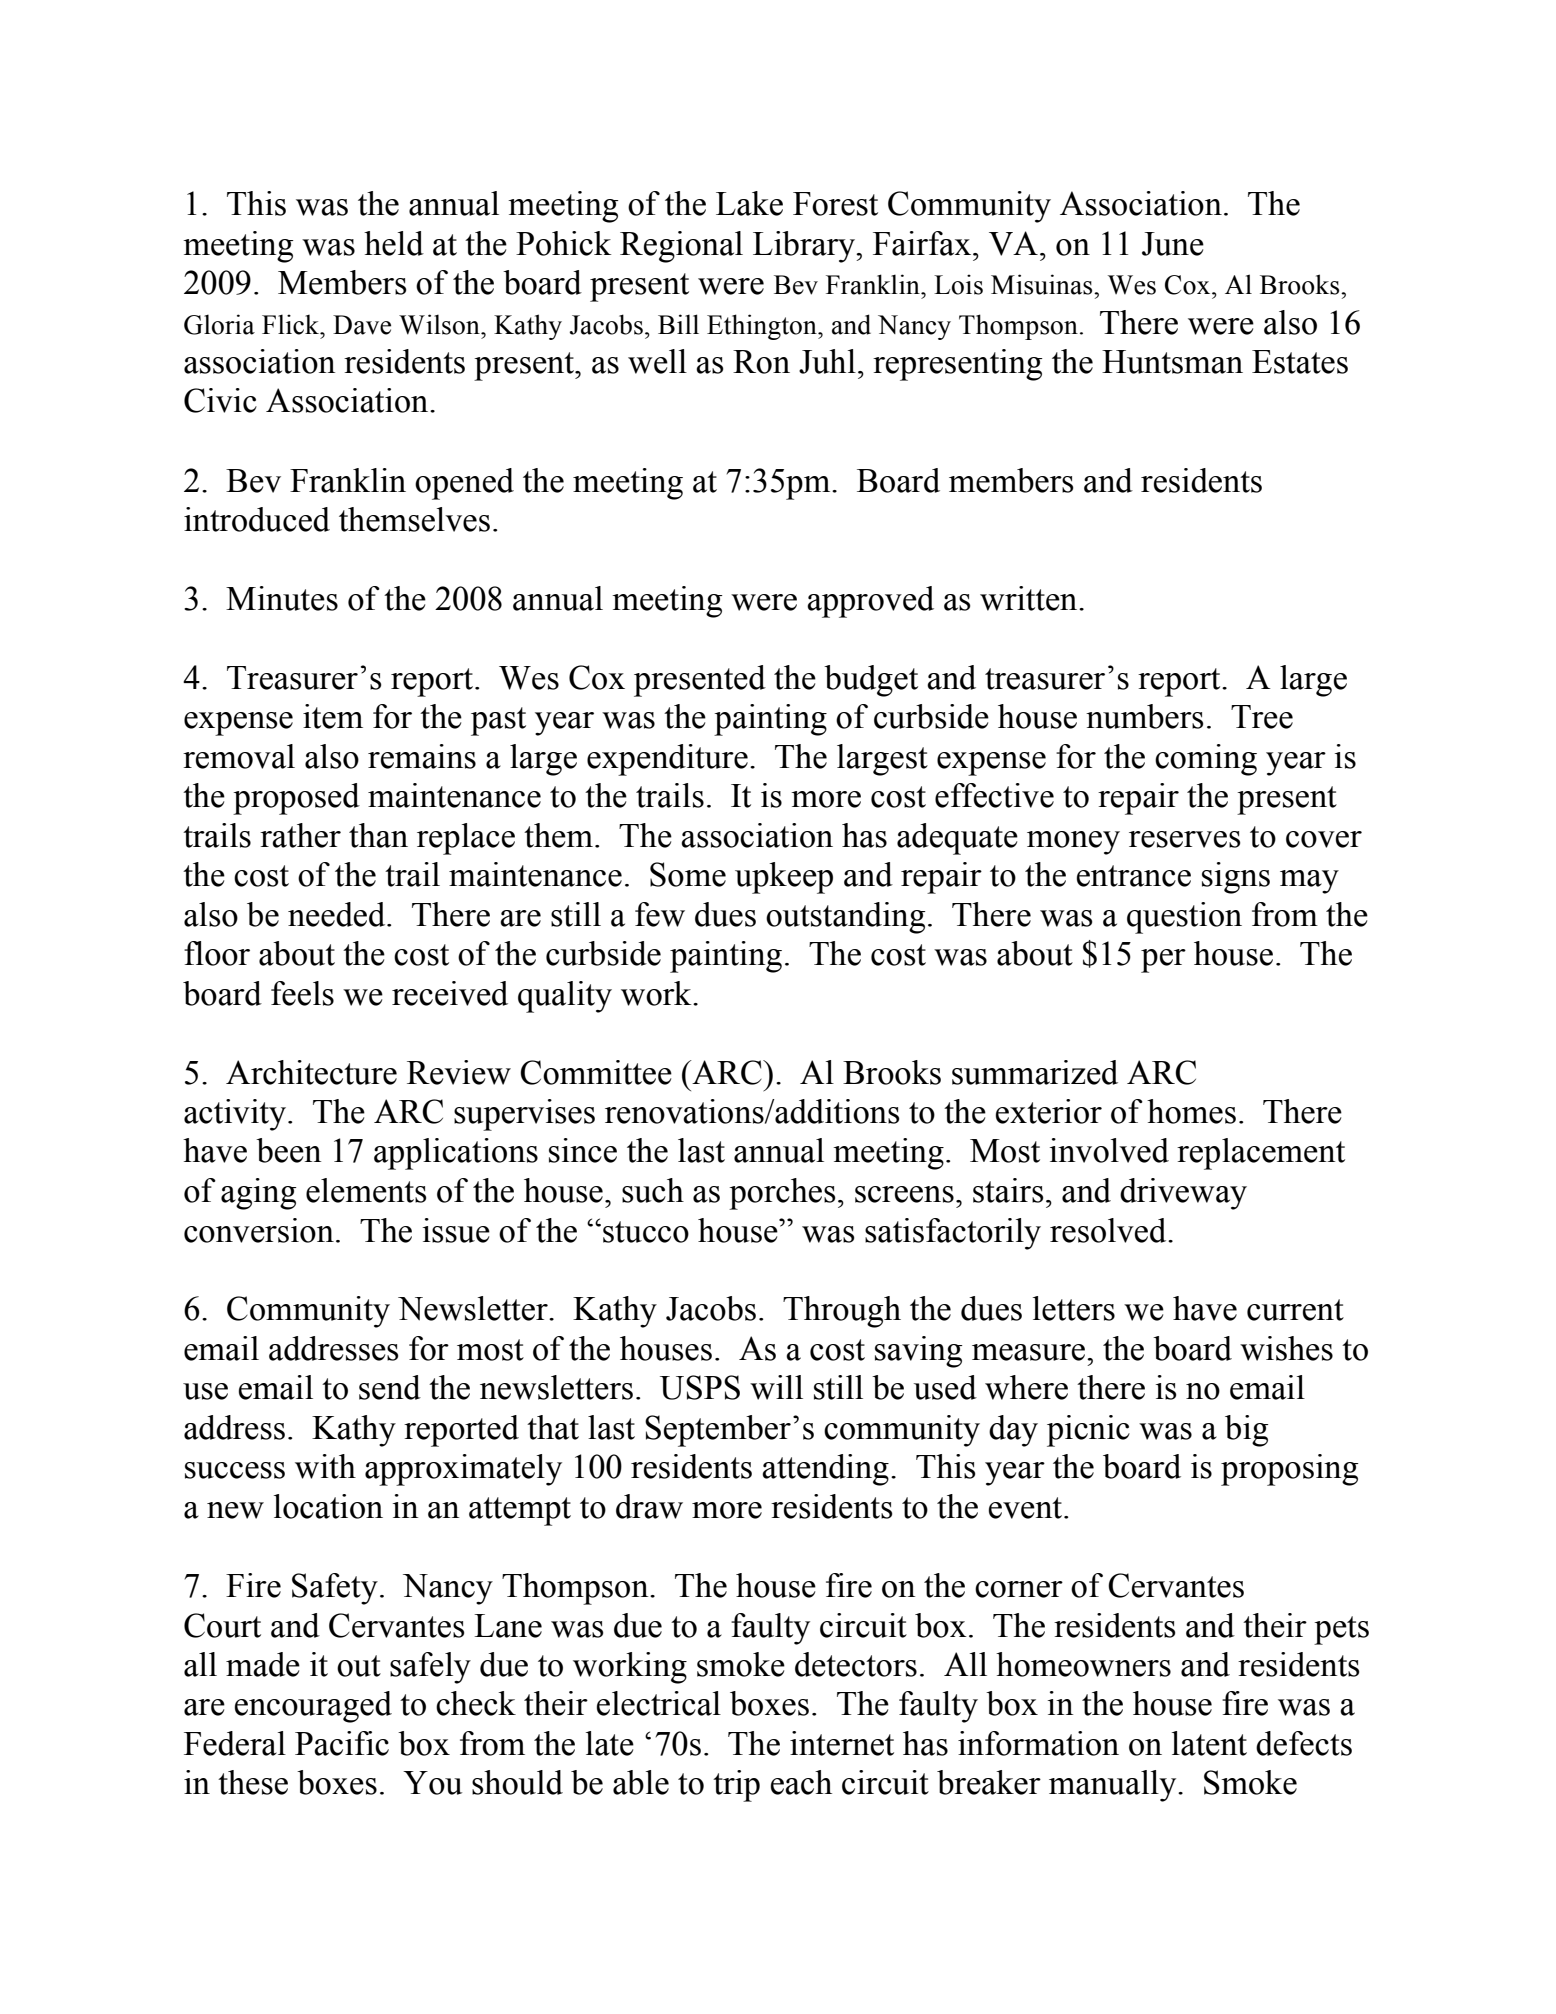 The image size is (1556, 2014). What do you see at coordinates (842, 1743) in the screenshot?
I see `internet` at bounding box center [842, 1743].
